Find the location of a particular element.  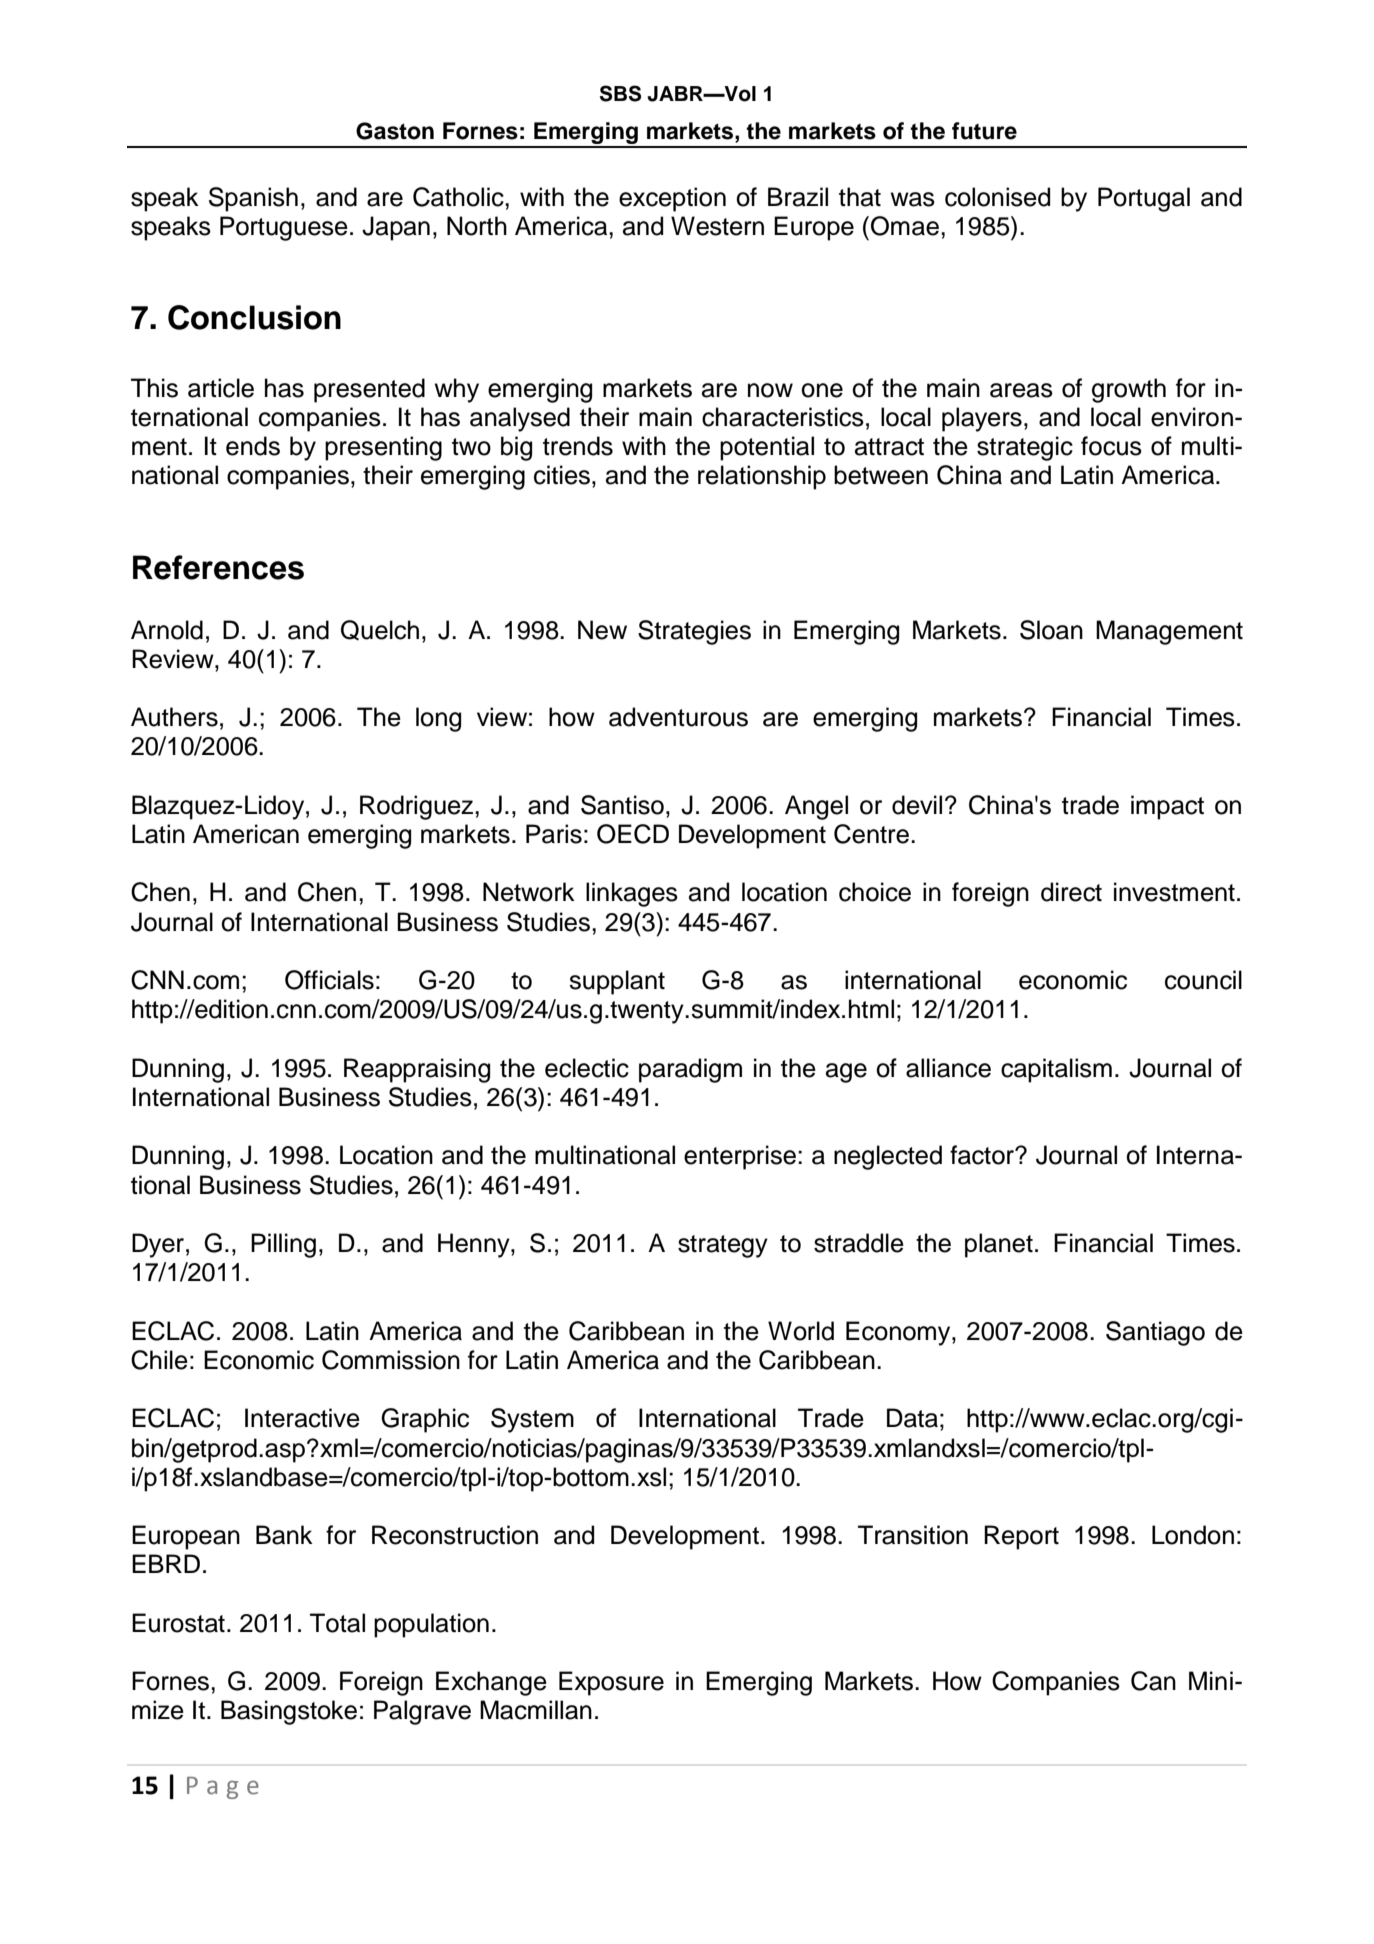

direct is located at coordinates (1071, 892).
